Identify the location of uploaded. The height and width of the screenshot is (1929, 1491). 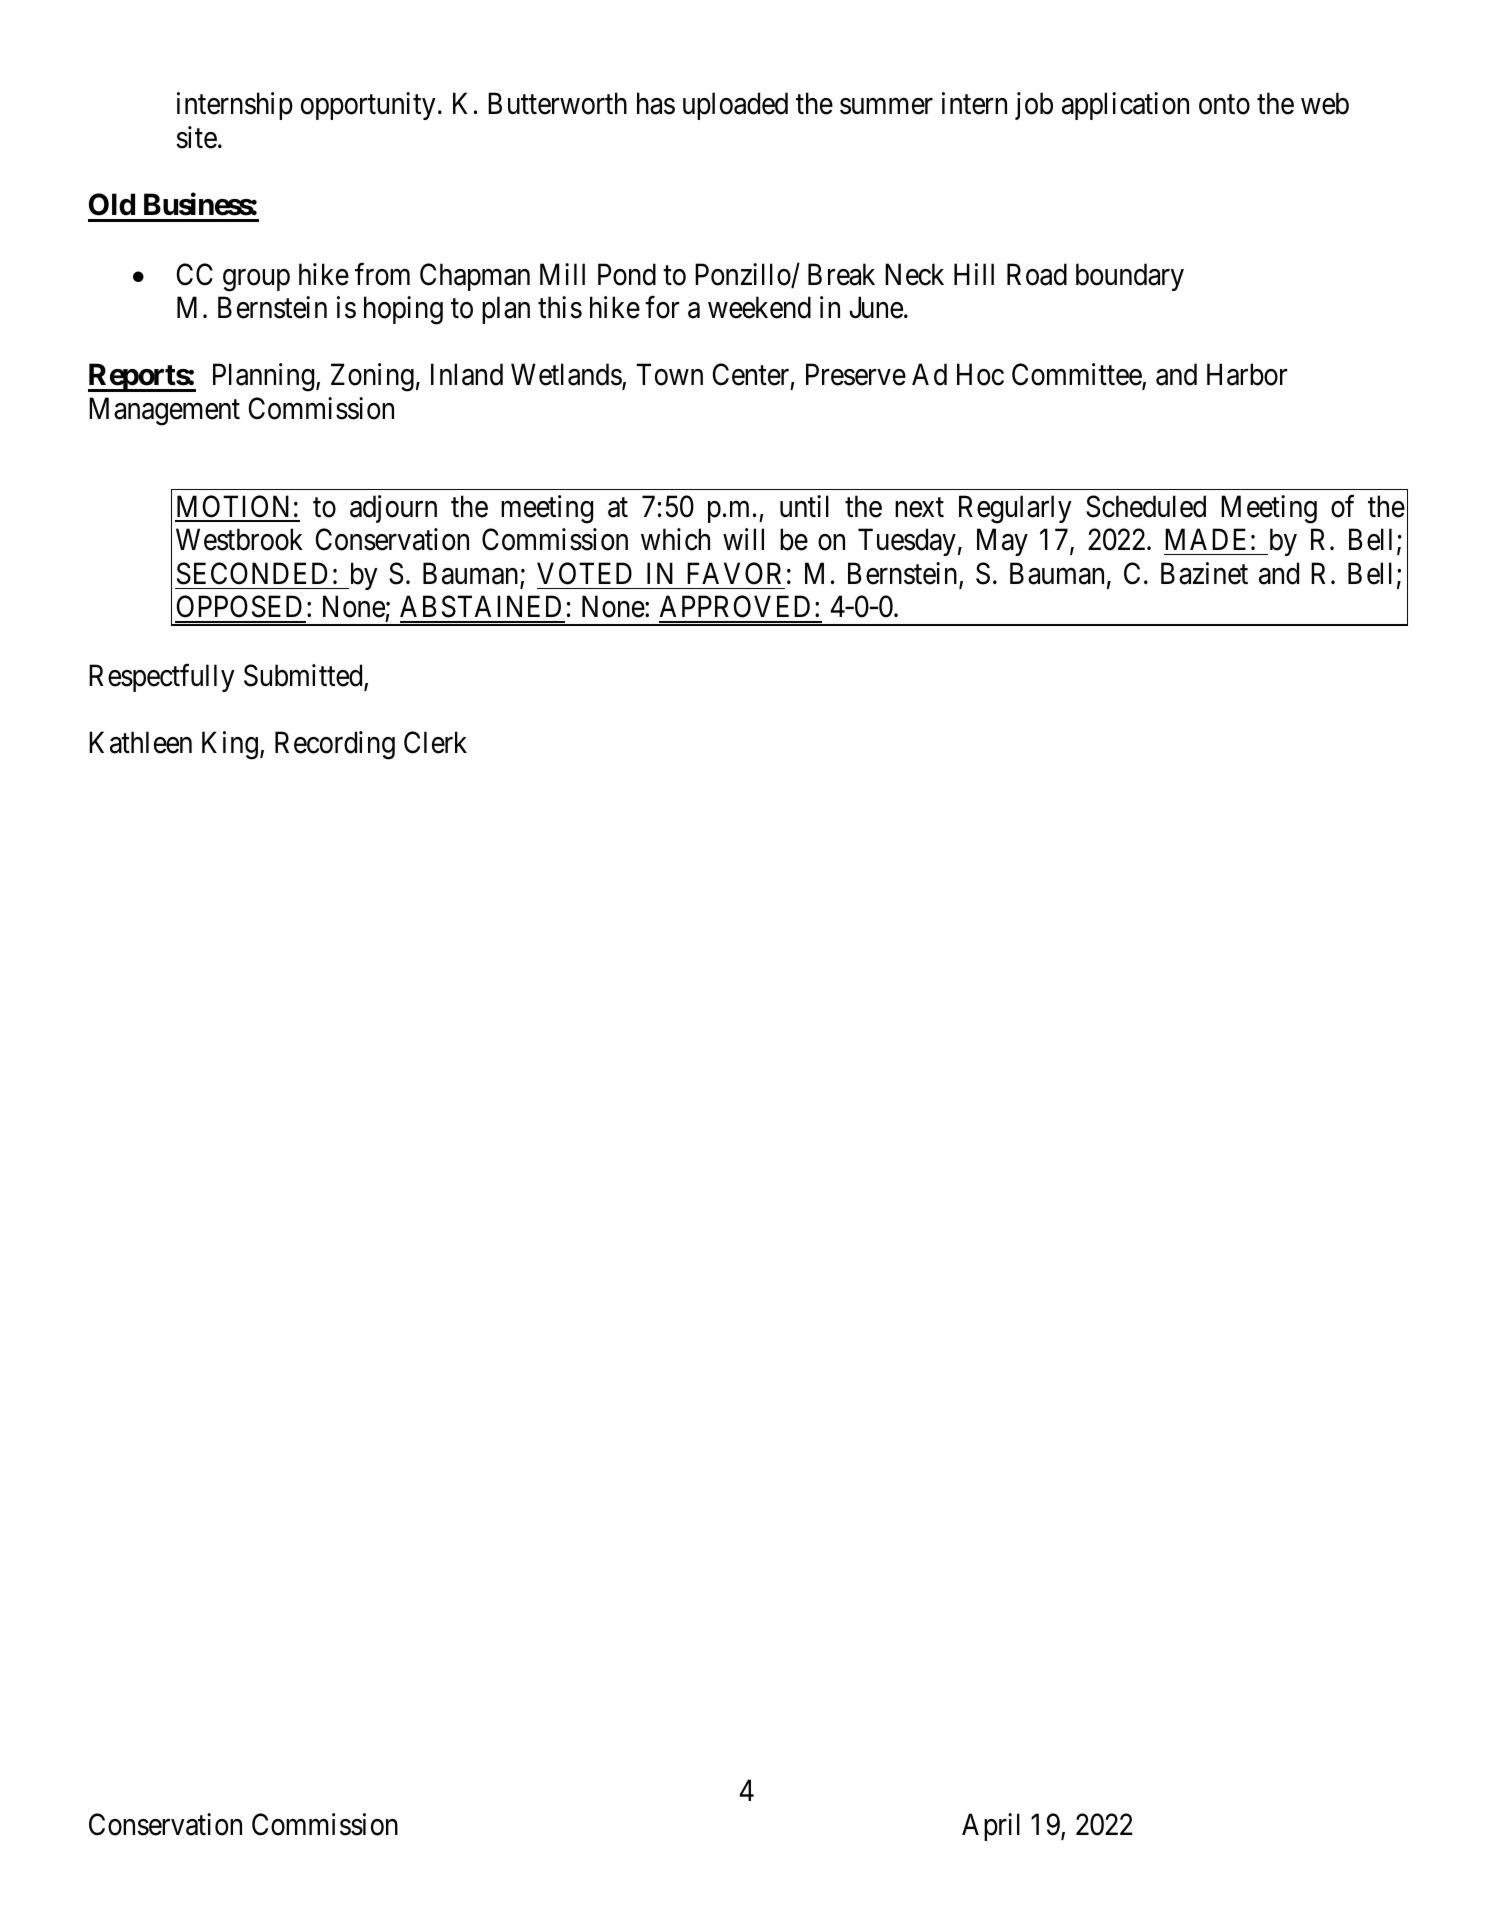
(735, 106).
